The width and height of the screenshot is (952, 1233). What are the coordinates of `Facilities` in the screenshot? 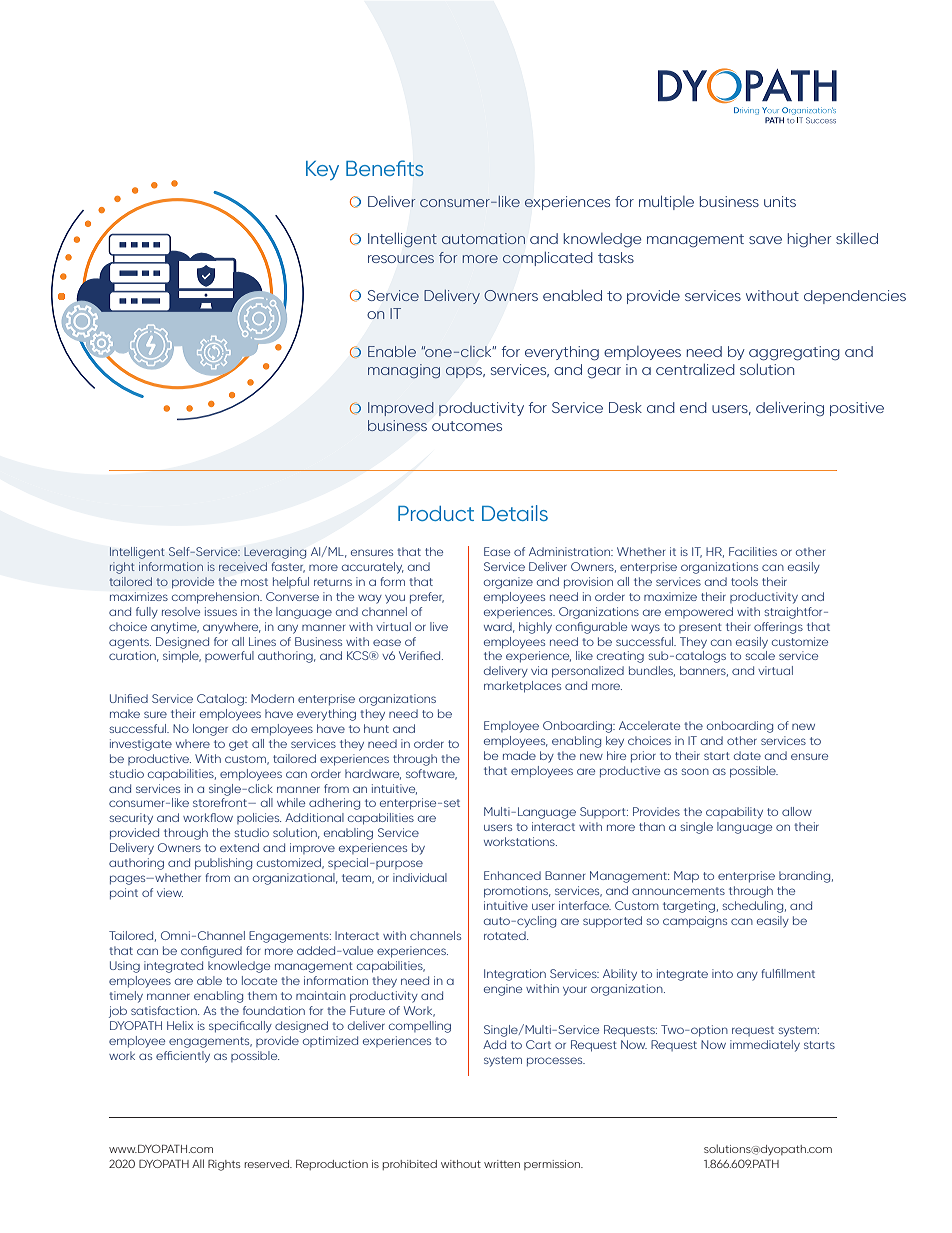 It's located at (753, 551).
